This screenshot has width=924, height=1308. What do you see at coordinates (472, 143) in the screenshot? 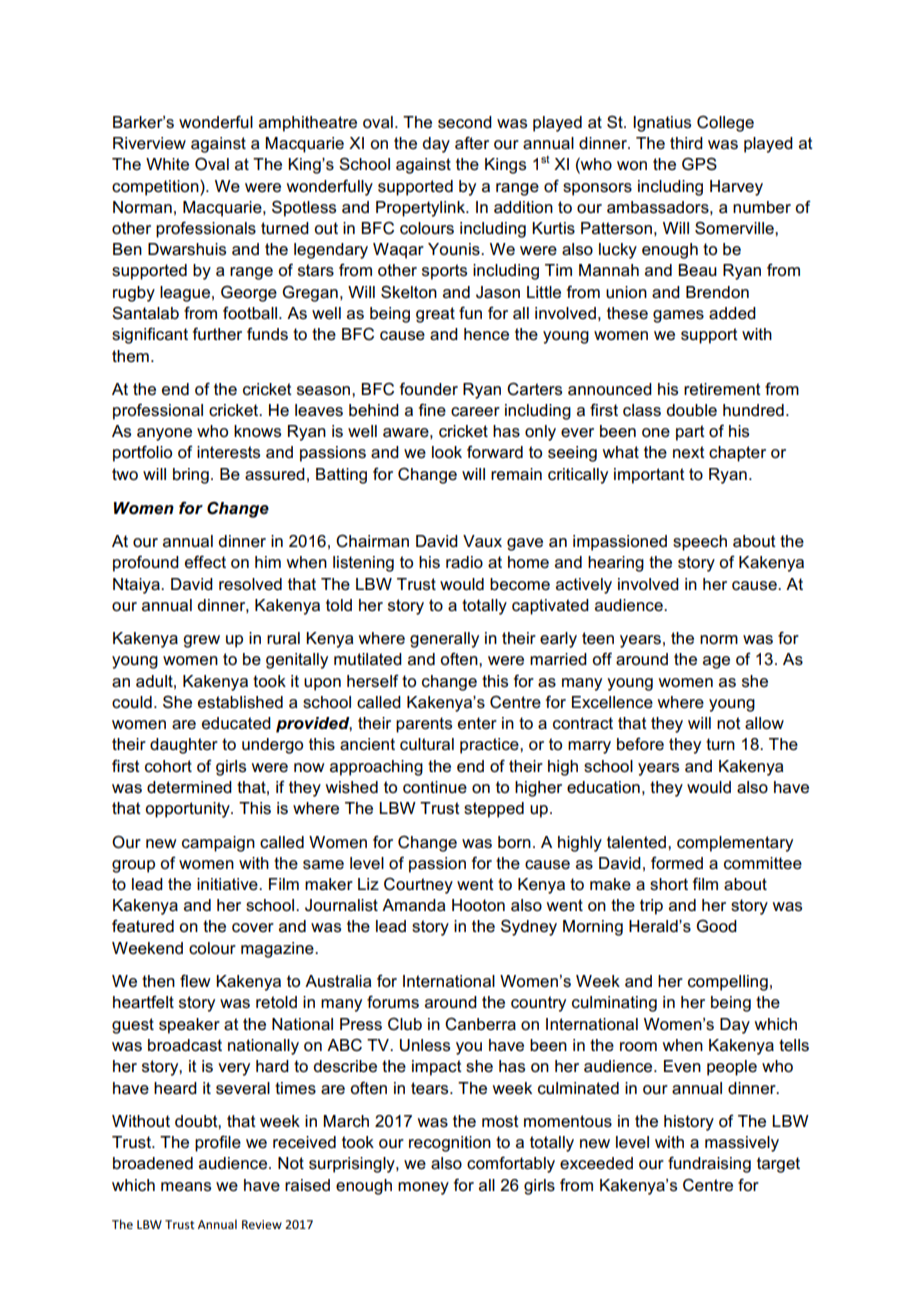
I see `after` at bounding box center [472, 143].
